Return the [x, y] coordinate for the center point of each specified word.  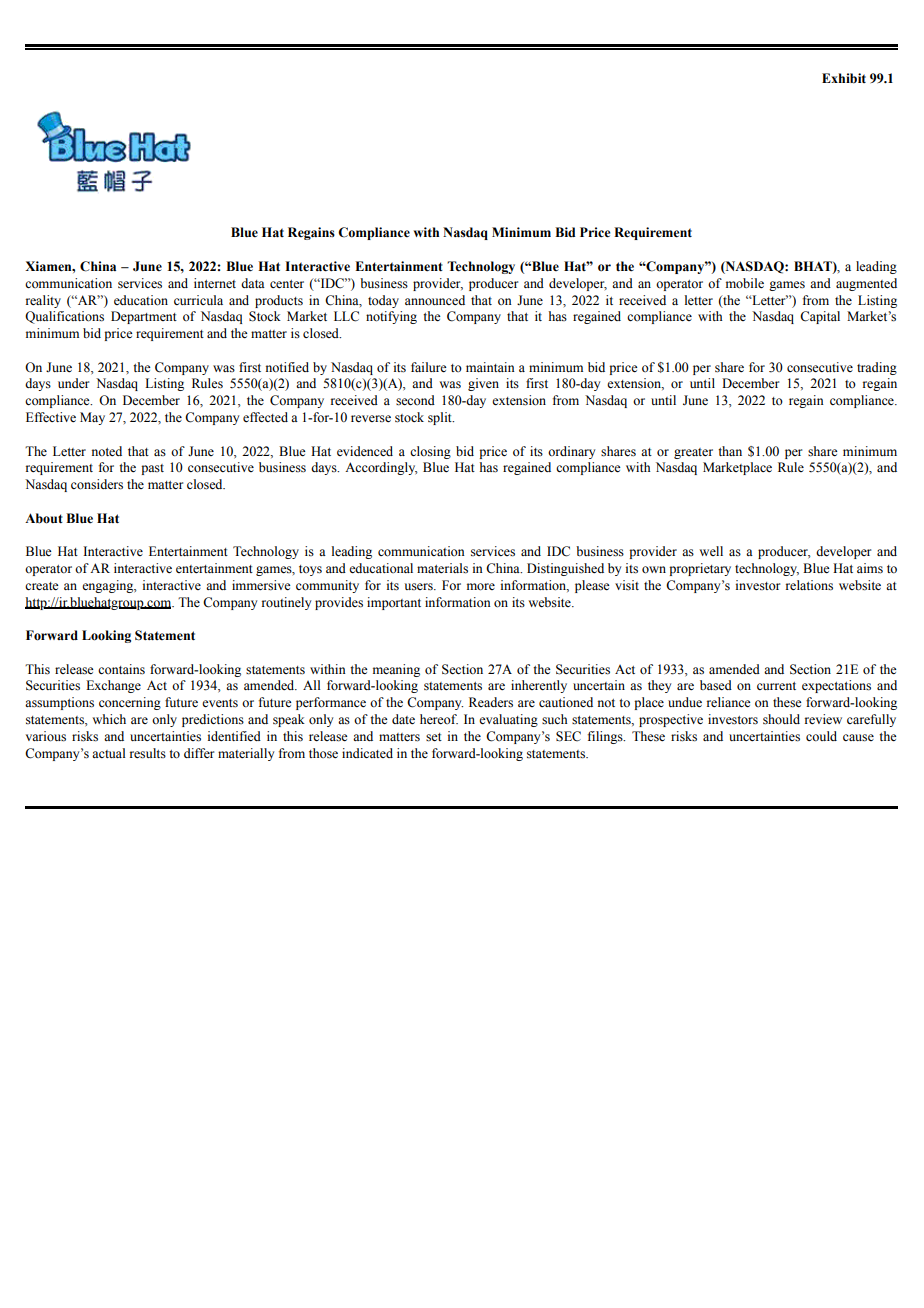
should [781, 719]
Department [144, 317]
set [434, 737]
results [148, 753]
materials [442, 568]
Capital [820, 317]
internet [215, 283]
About [44, 518]
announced [435, 300]
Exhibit [844, 78]
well [711, 551]
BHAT [814, 267]
